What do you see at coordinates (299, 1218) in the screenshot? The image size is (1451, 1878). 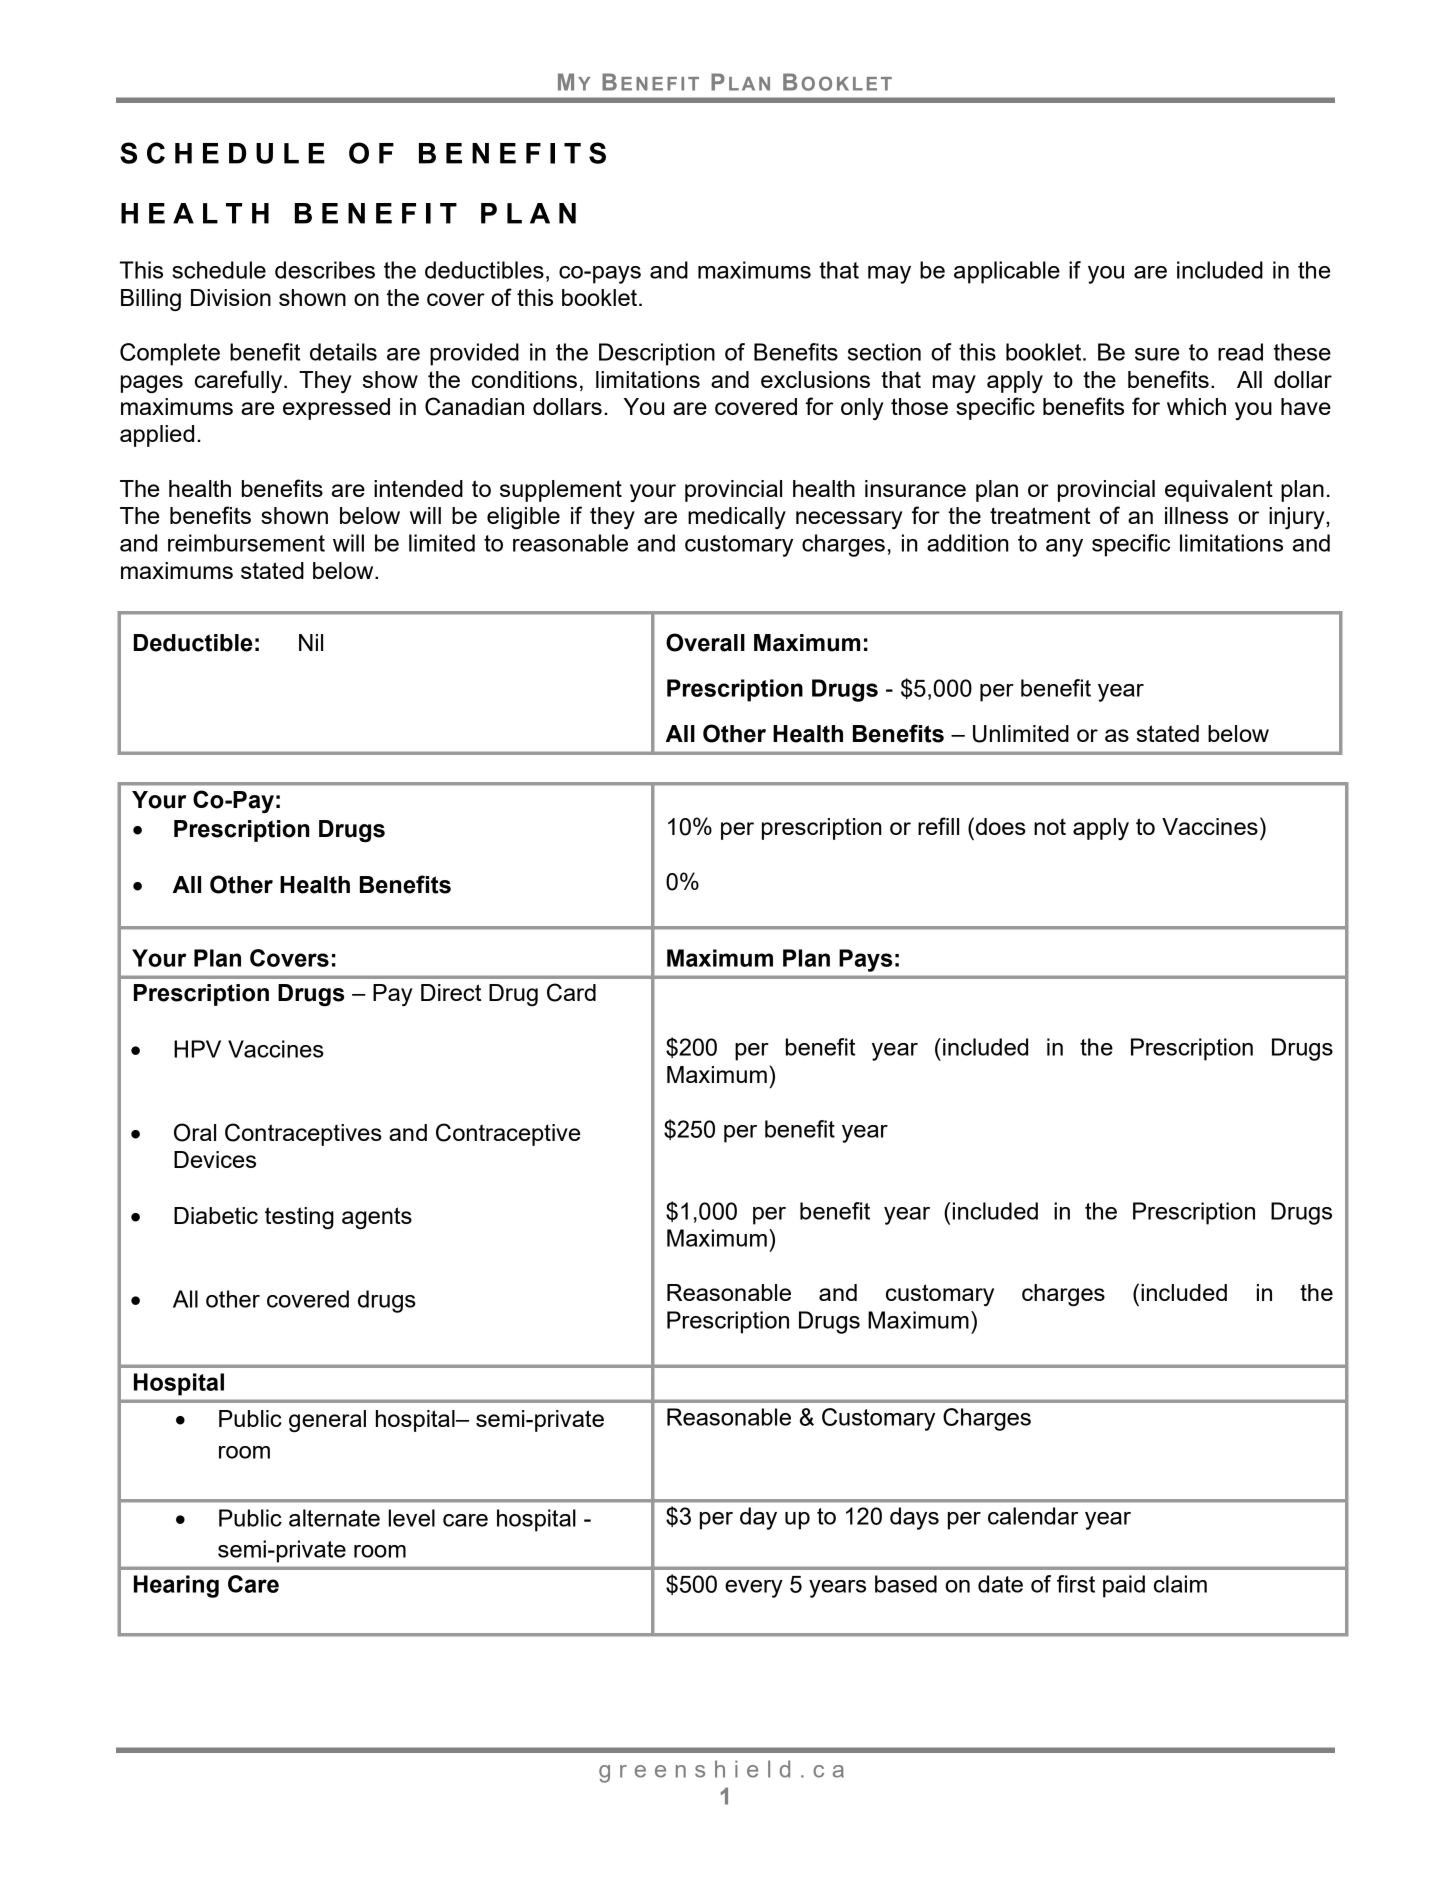 I see `testing` at bounding box center [299, 1218].
